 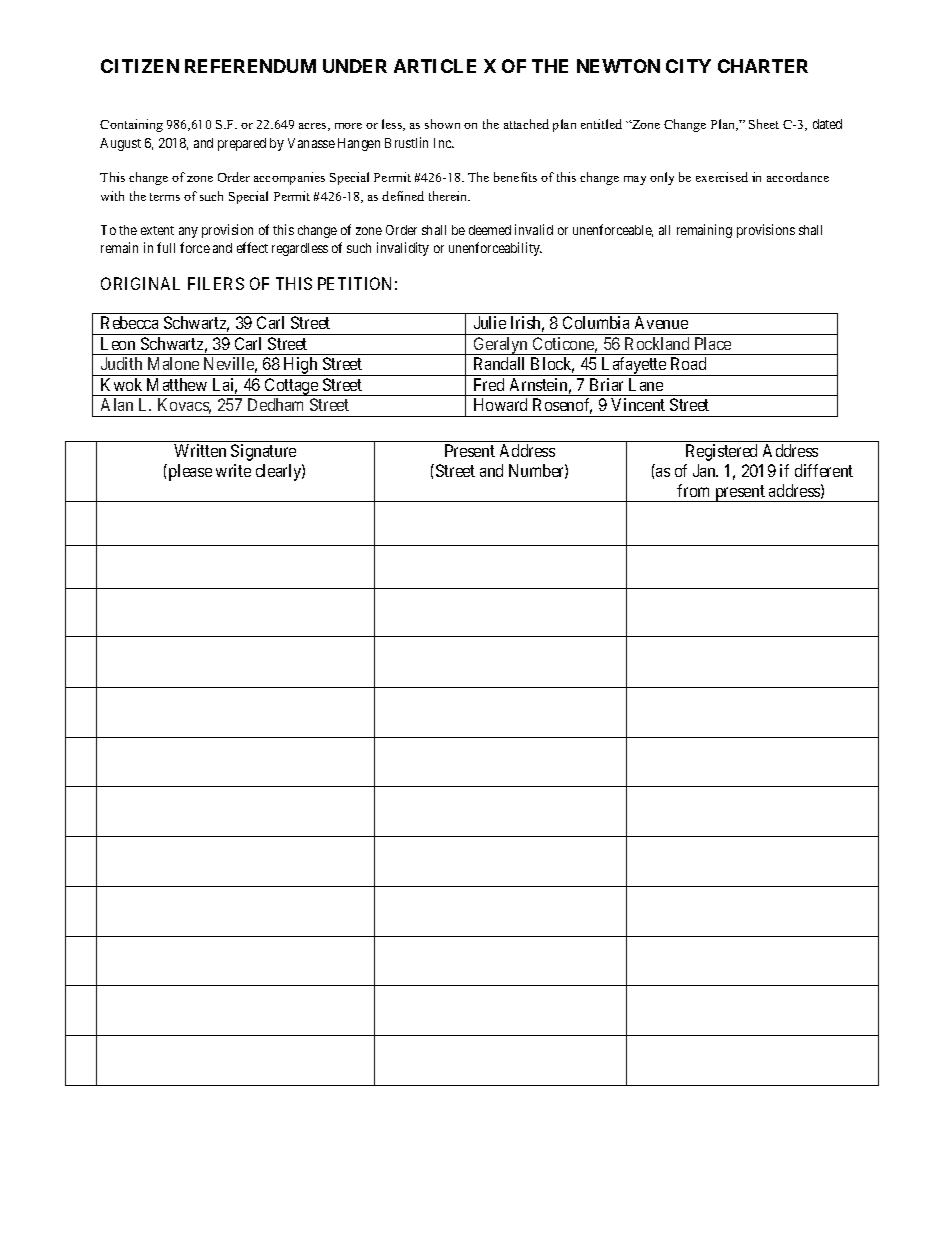 I want to click on Jan, so click(x=705, y=470).
